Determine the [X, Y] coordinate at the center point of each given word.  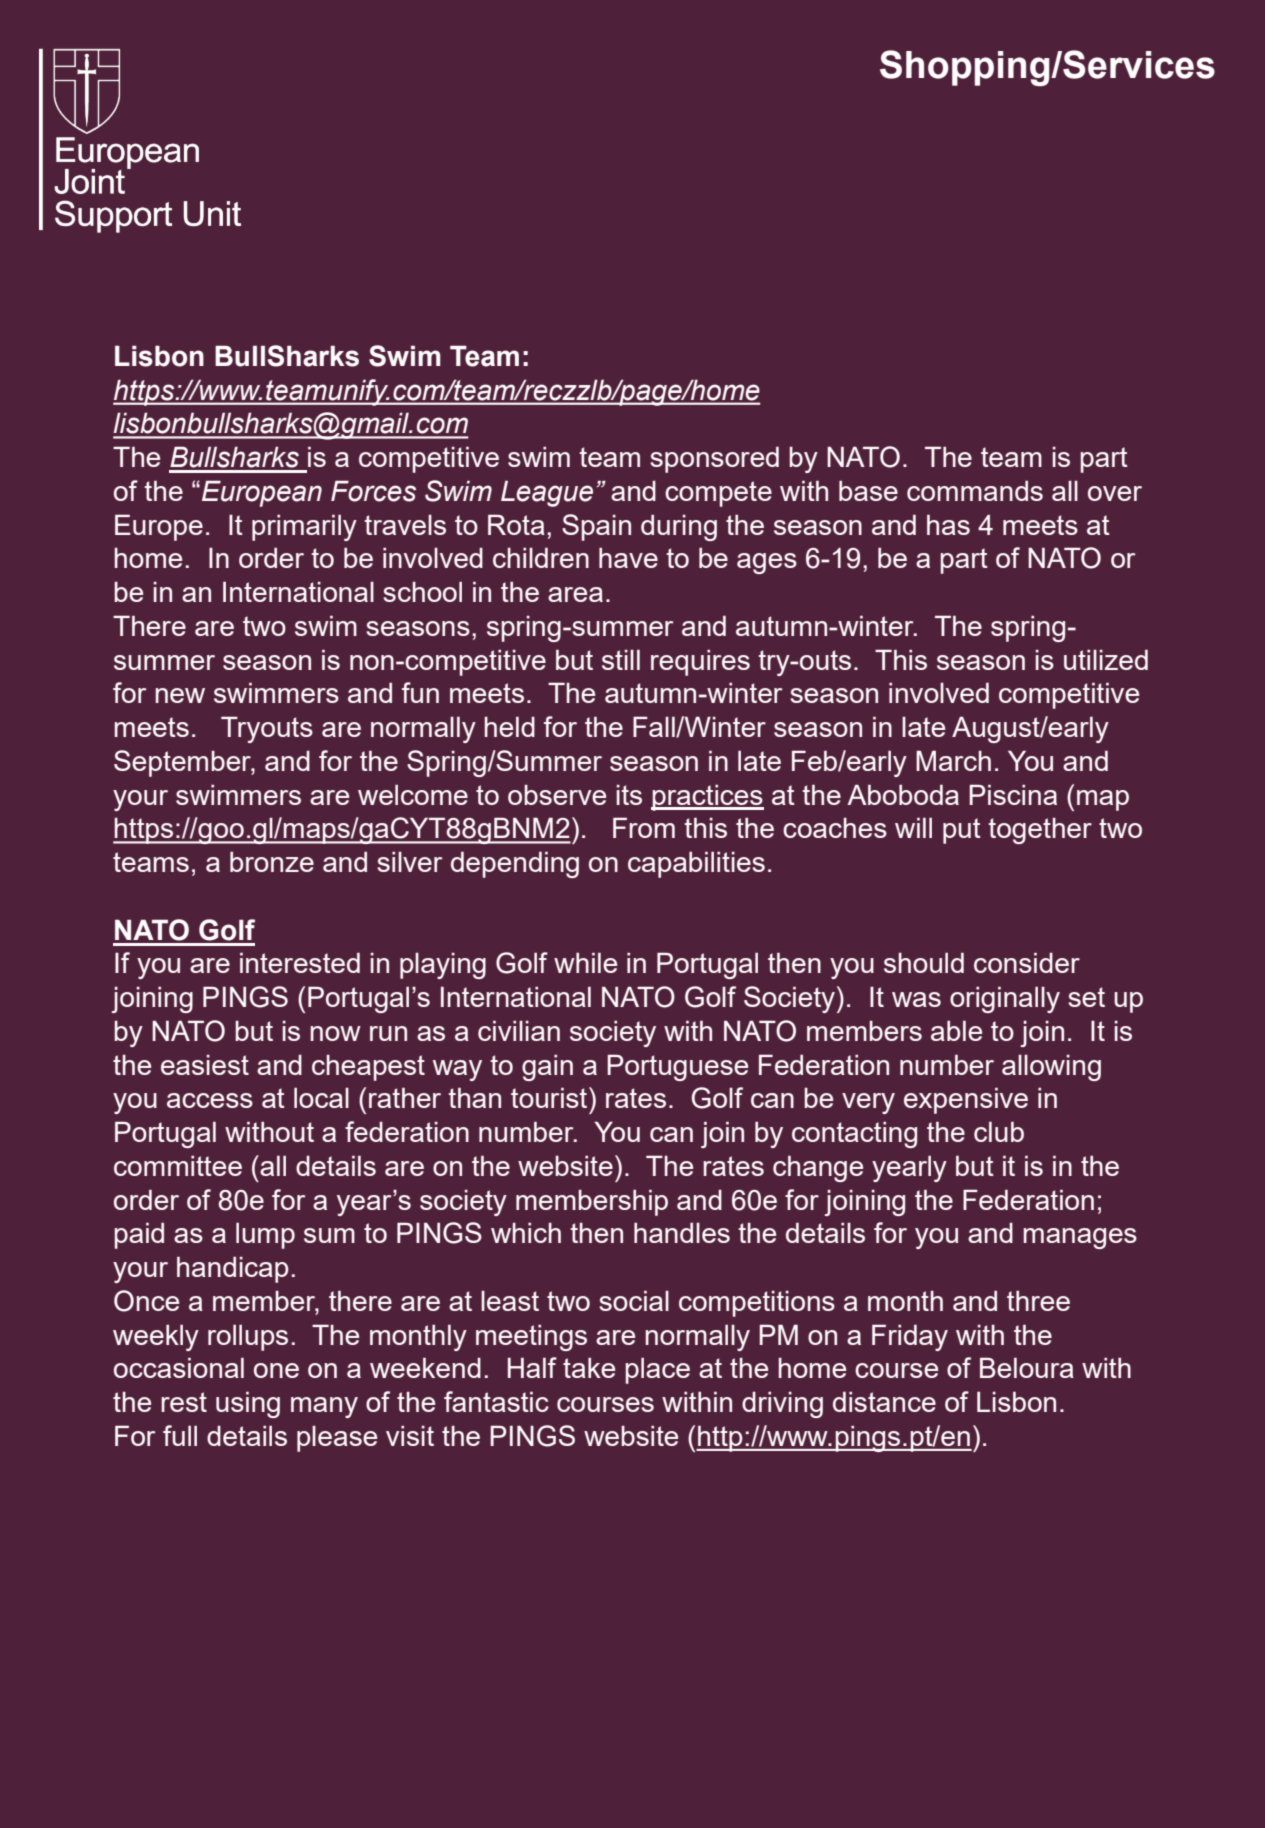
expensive [966, 1100]
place [658, 1371]
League [547, 493]
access [210, 1100]
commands [975, 491]
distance [884, 1402]
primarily [304, 527]
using [248, 1404]
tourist [550, 1097]
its [629, 795]
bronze [272, 862]
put [962, 831]
